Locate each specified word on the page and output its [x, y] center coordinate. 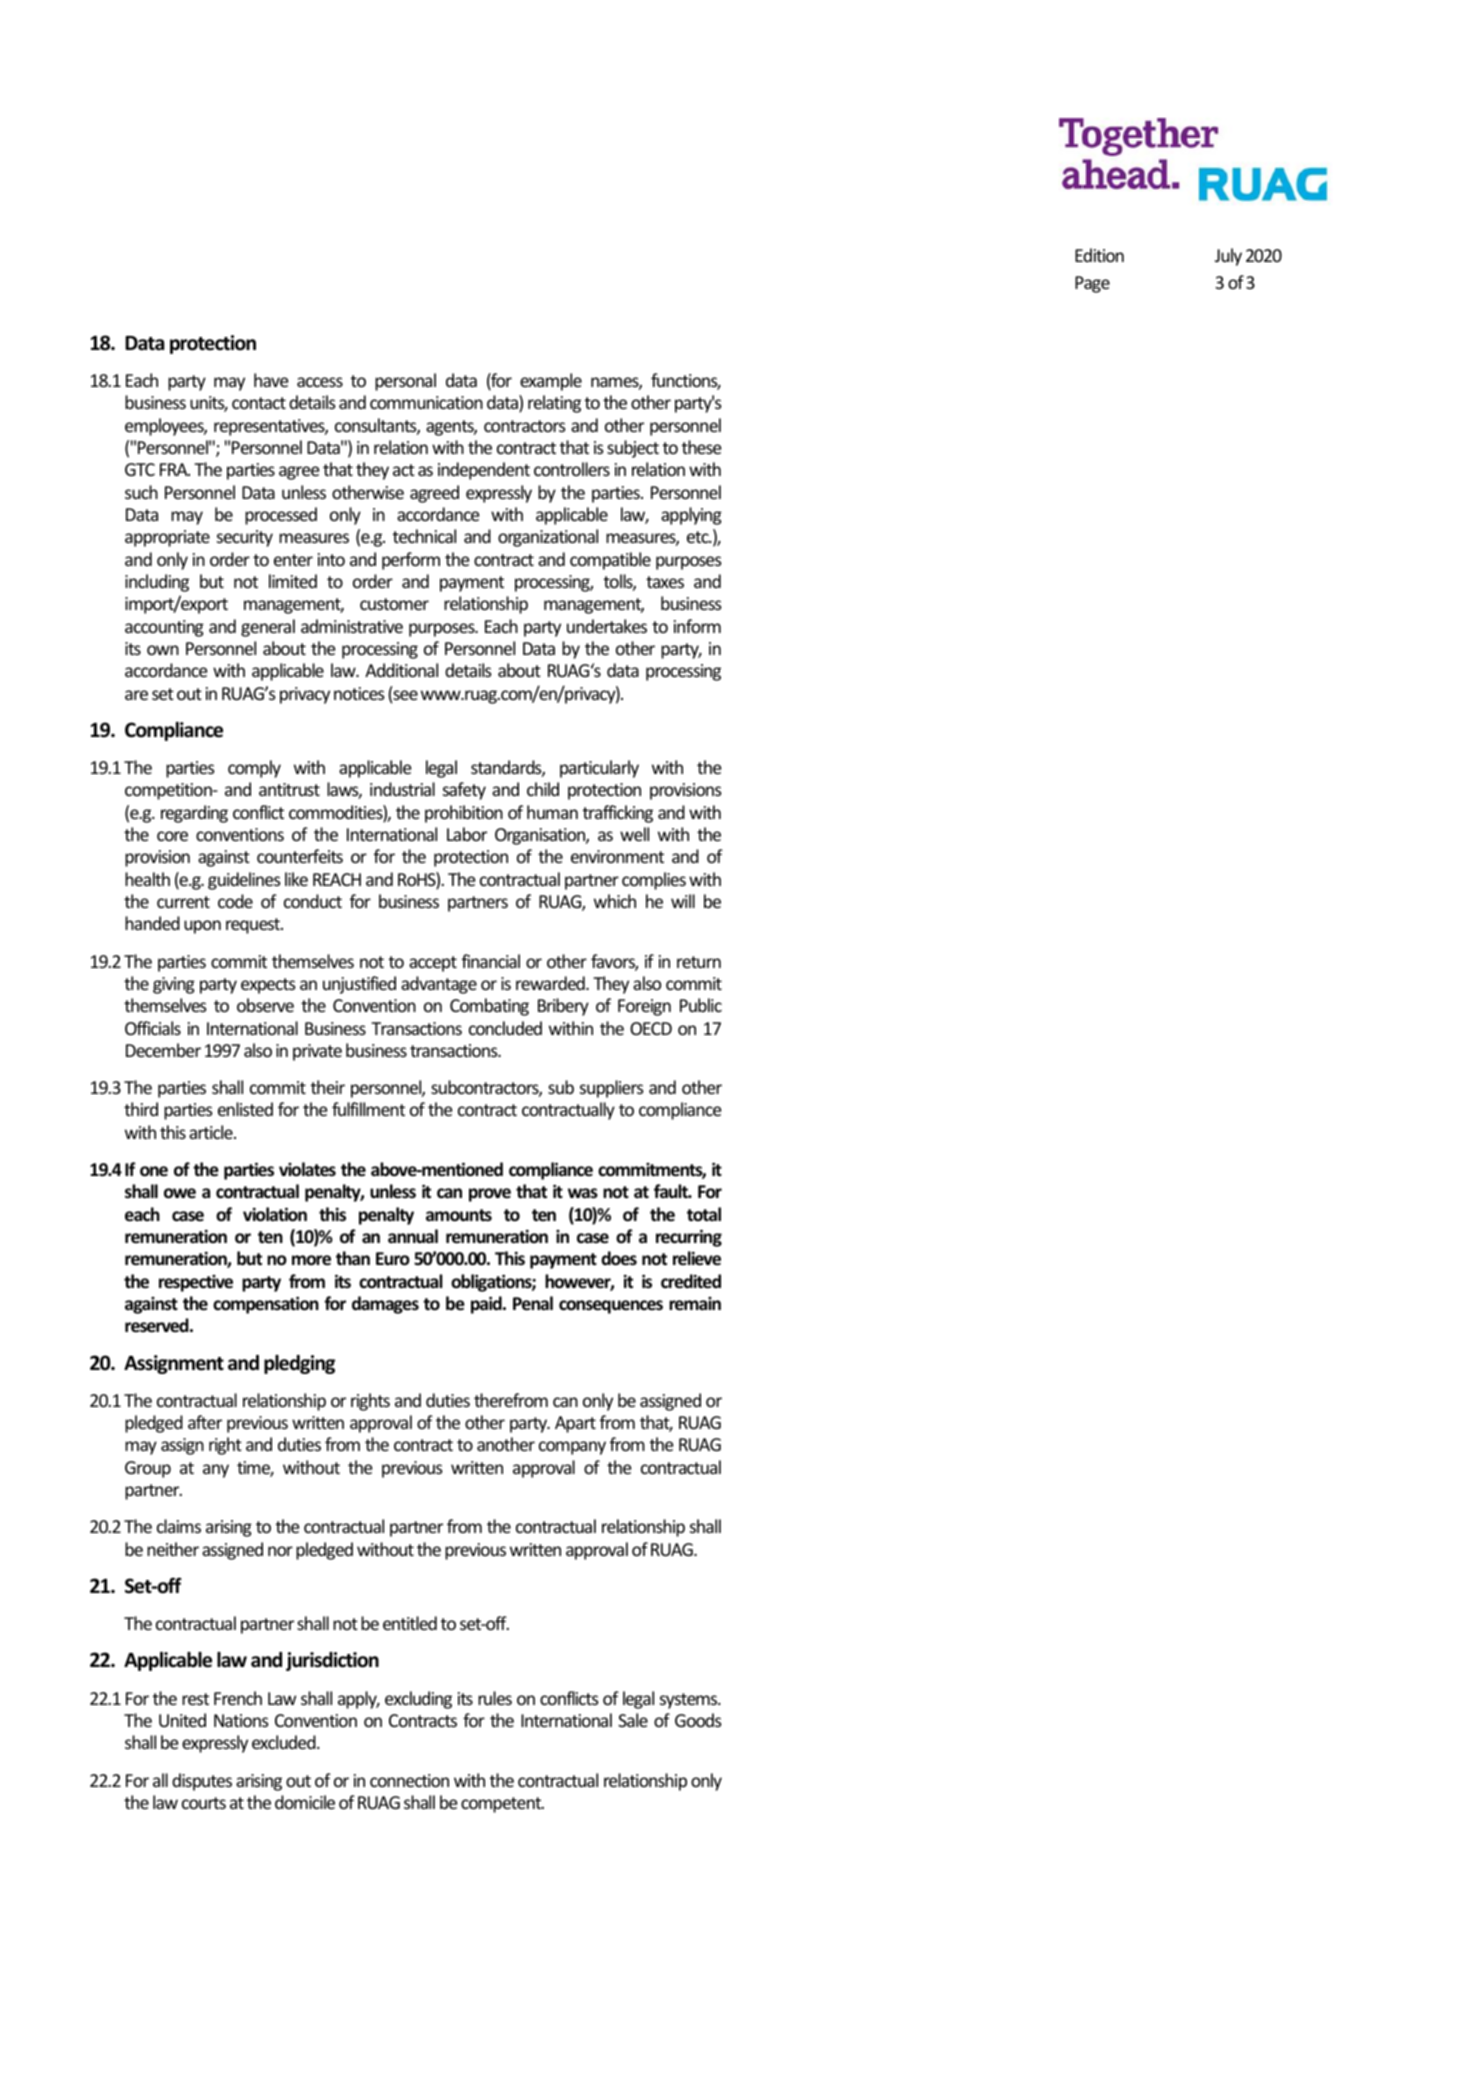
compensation [266, 1305]
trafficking [618, 814]
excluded [285, 1742]
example [551, 382]
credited [691, 1281]
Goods [698, 1720]
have [271, 380]
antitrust [289, 789]
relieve [697, 1258]
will [683, 901]
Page [1092, 284]
